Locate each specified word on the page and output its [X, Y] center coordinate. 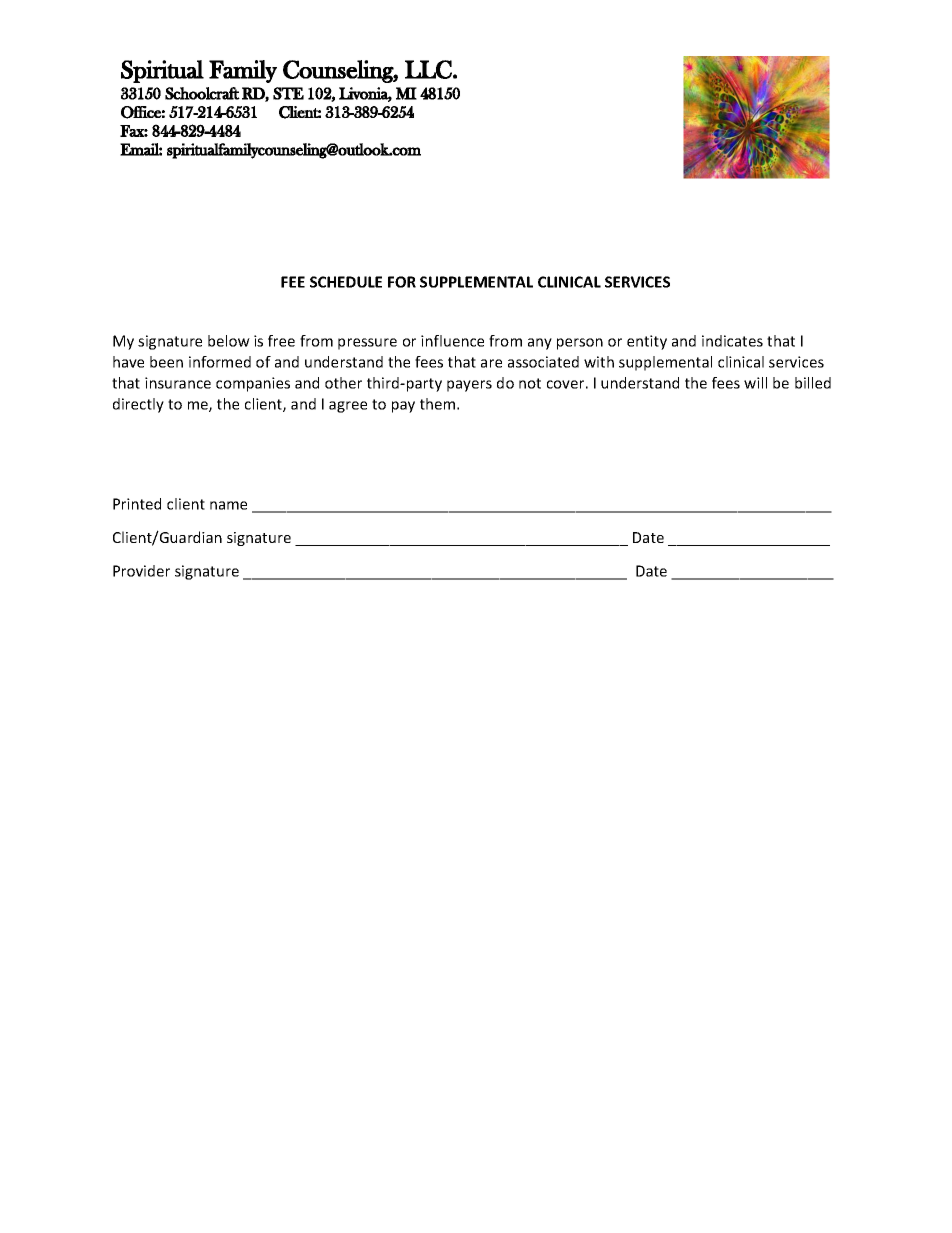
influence [452, 341]
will [755, 383]
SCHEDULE [346, 282]
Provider [141, 571]
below [229, 341]
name [228, 505]
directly [138, 405]
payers [469, 386]
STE [288, 93]
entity [647, 342]
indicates [732, 341]
